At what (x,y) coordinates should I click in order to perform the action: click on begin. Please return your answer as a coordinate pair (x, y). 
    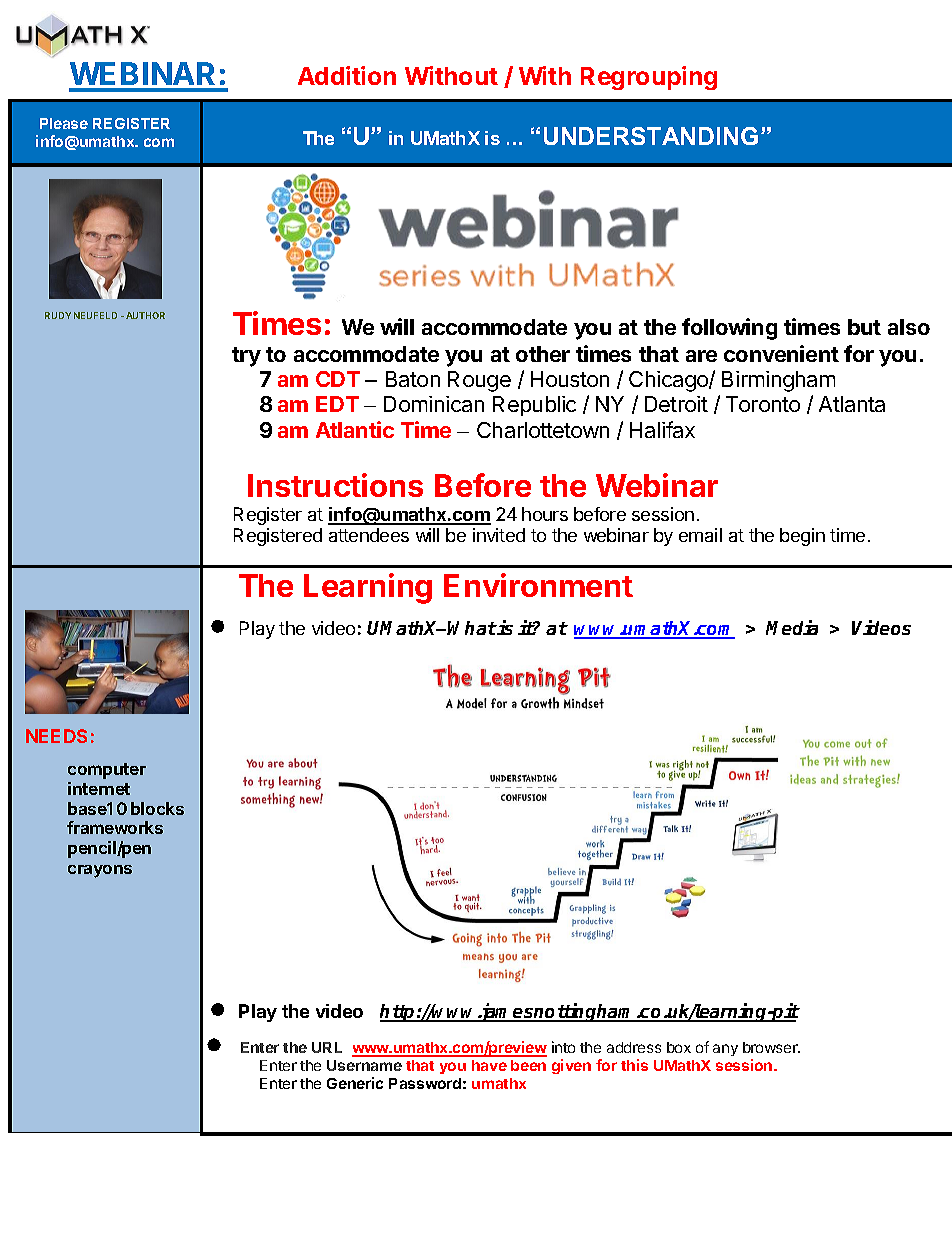
    Looking at the image, I should click on (802, 537).
